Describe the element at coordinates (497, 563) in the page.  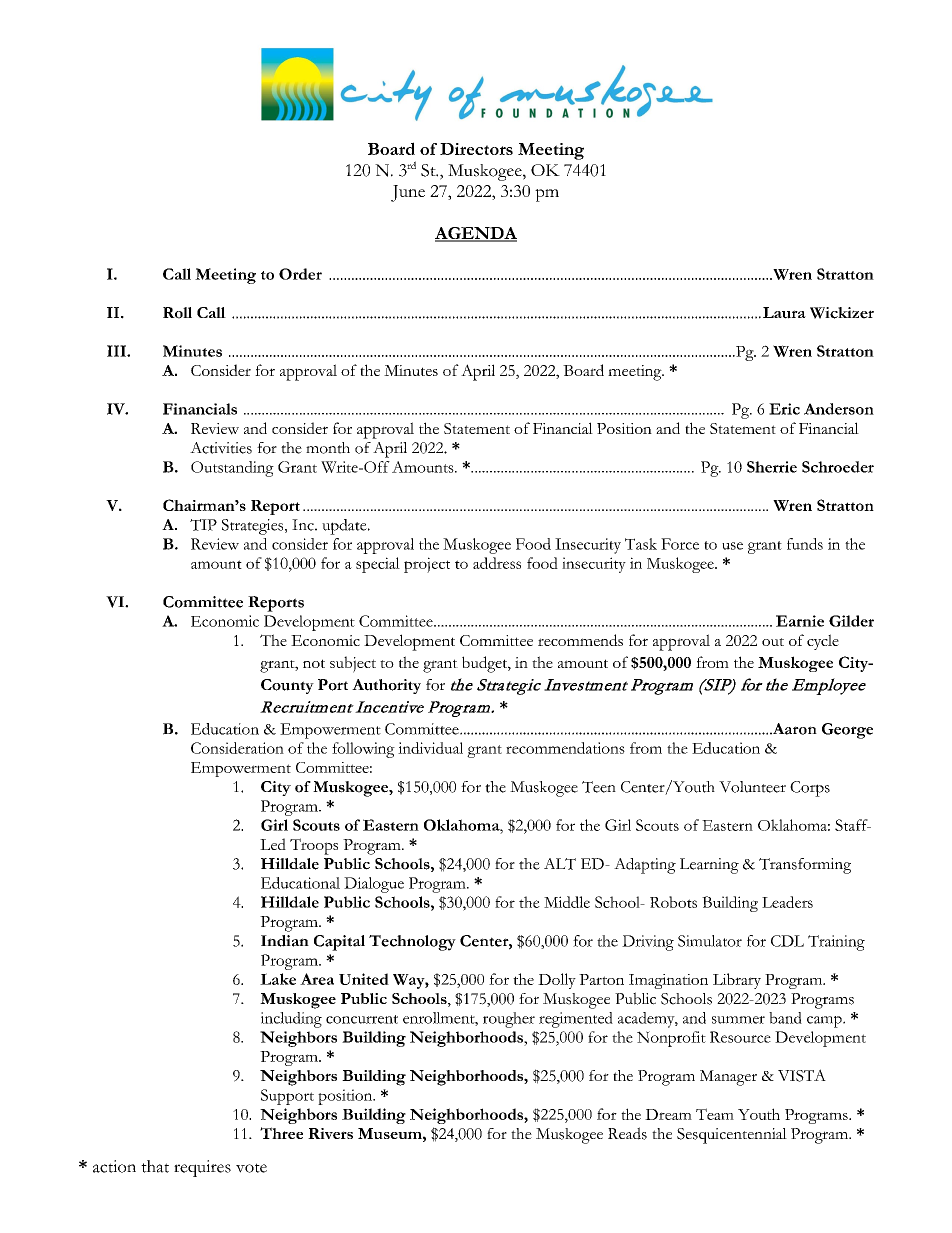
I see `address` at that location.
